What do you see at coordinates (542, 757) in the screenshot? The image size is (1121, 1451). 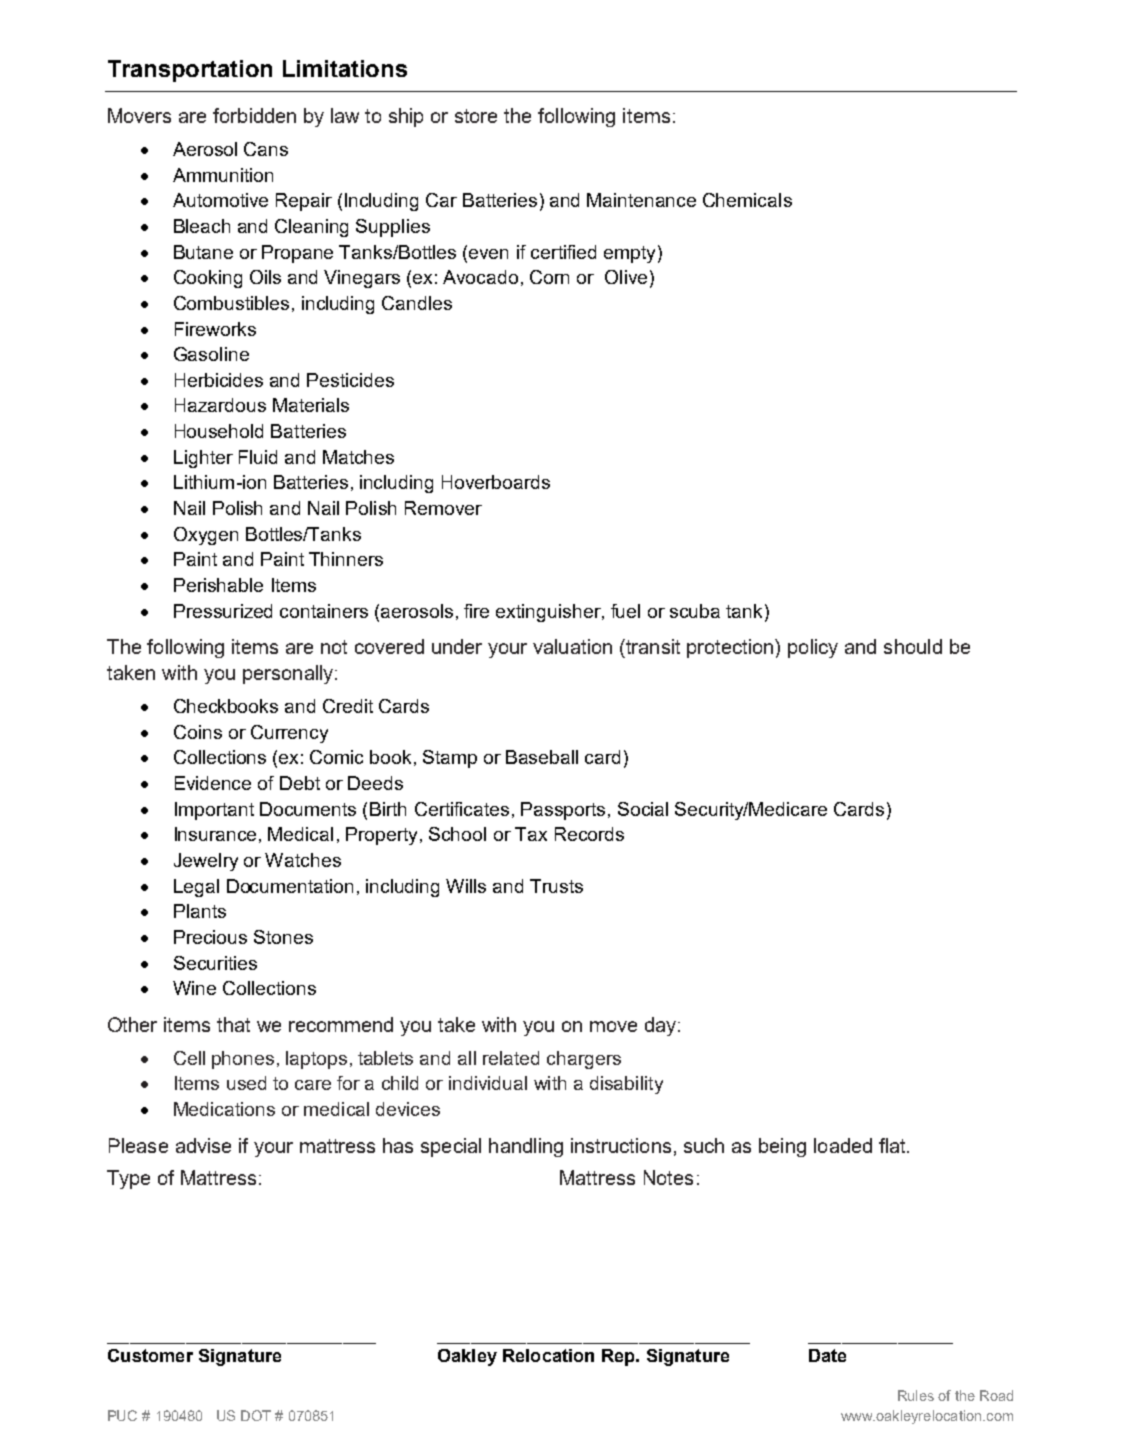 I see `Baseball` at bounding box center [542, 757].
